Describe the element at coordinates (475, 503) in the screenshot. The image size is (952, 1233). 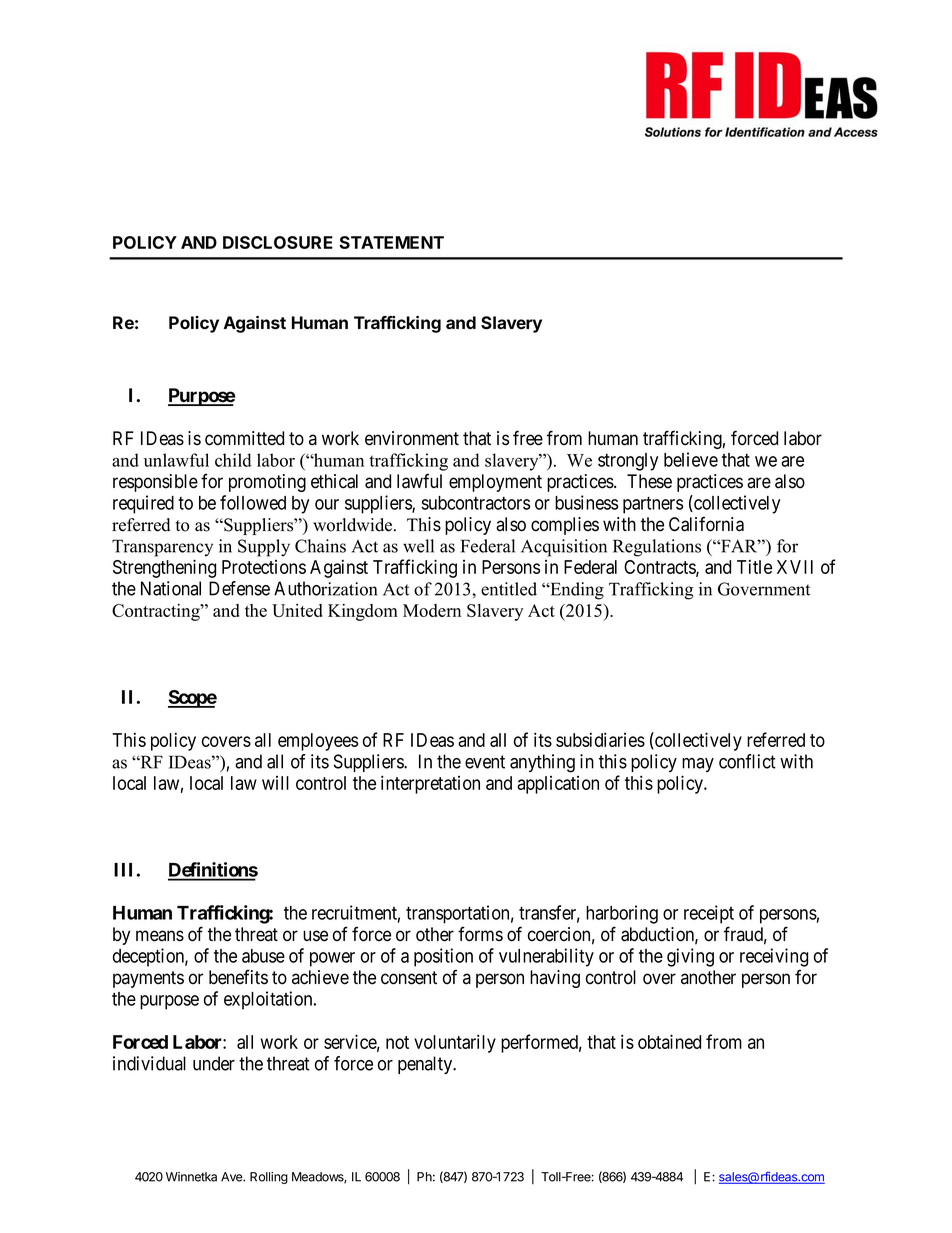
I see `subcontractors` at that location.
